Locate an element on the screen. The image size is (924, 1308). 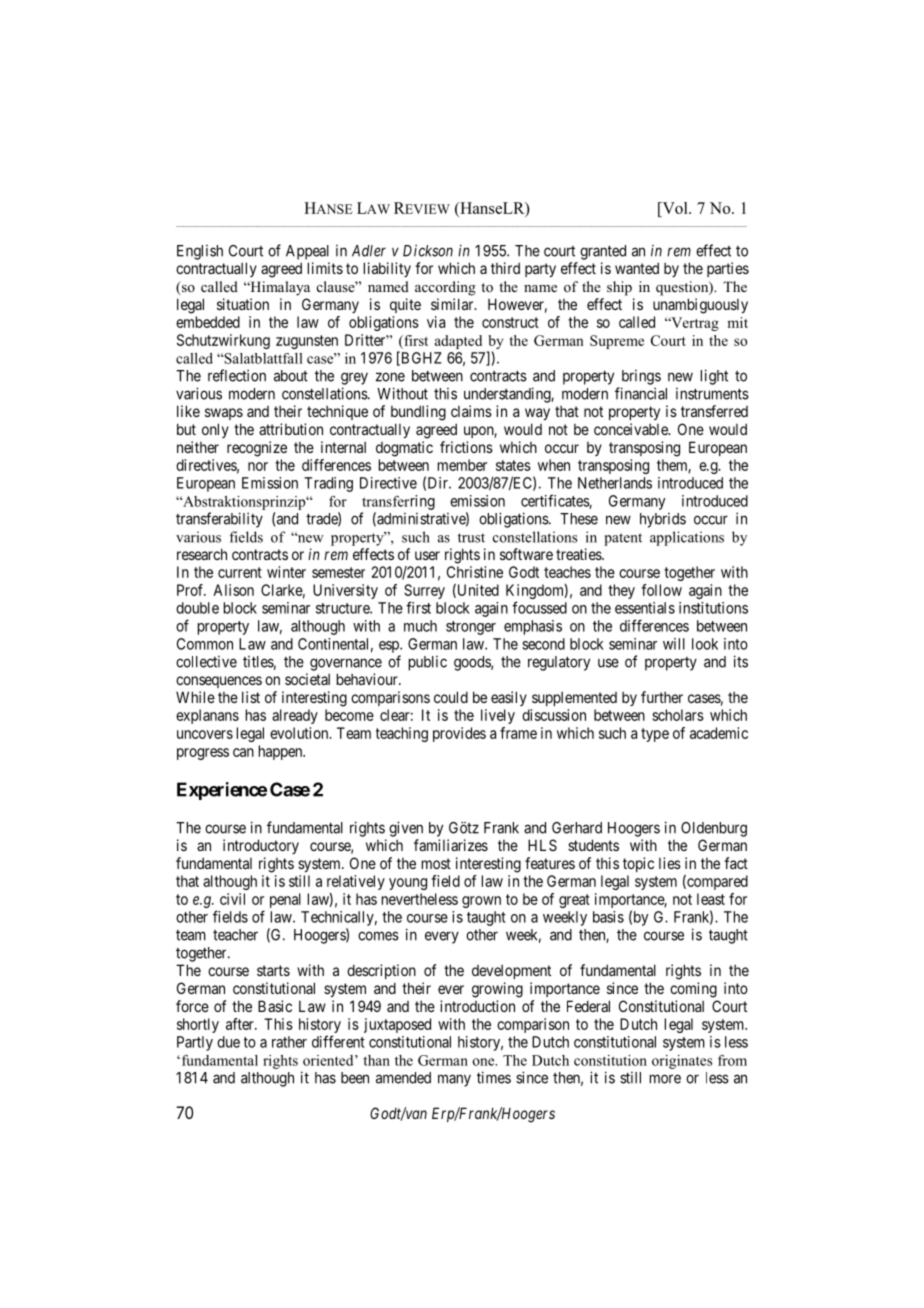
nor is located at coordinates (258, 466).
